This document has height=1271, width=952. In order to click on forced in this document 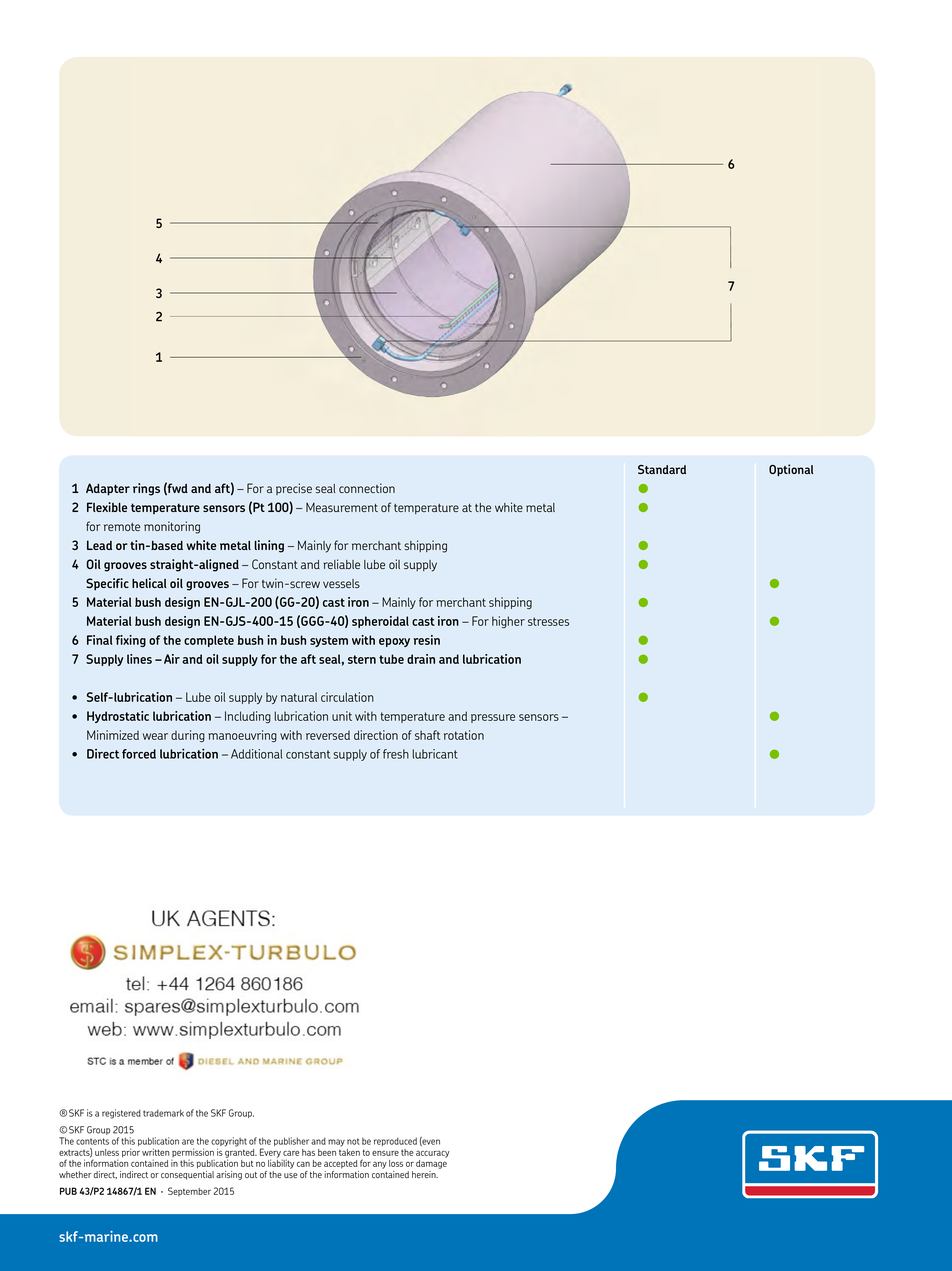, I will do `click(139, 754)`.
